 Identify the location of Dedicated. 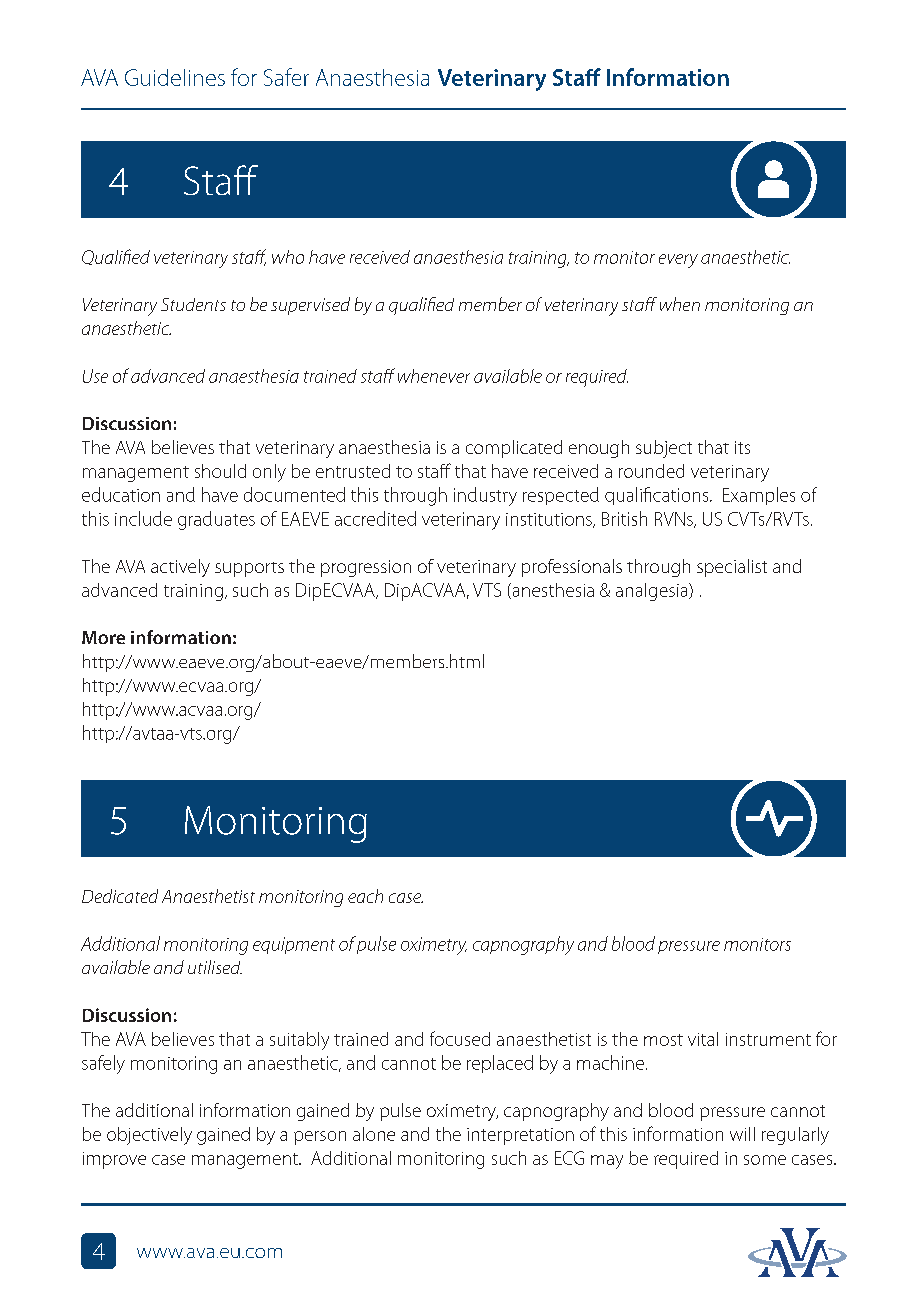
(120, 896).
